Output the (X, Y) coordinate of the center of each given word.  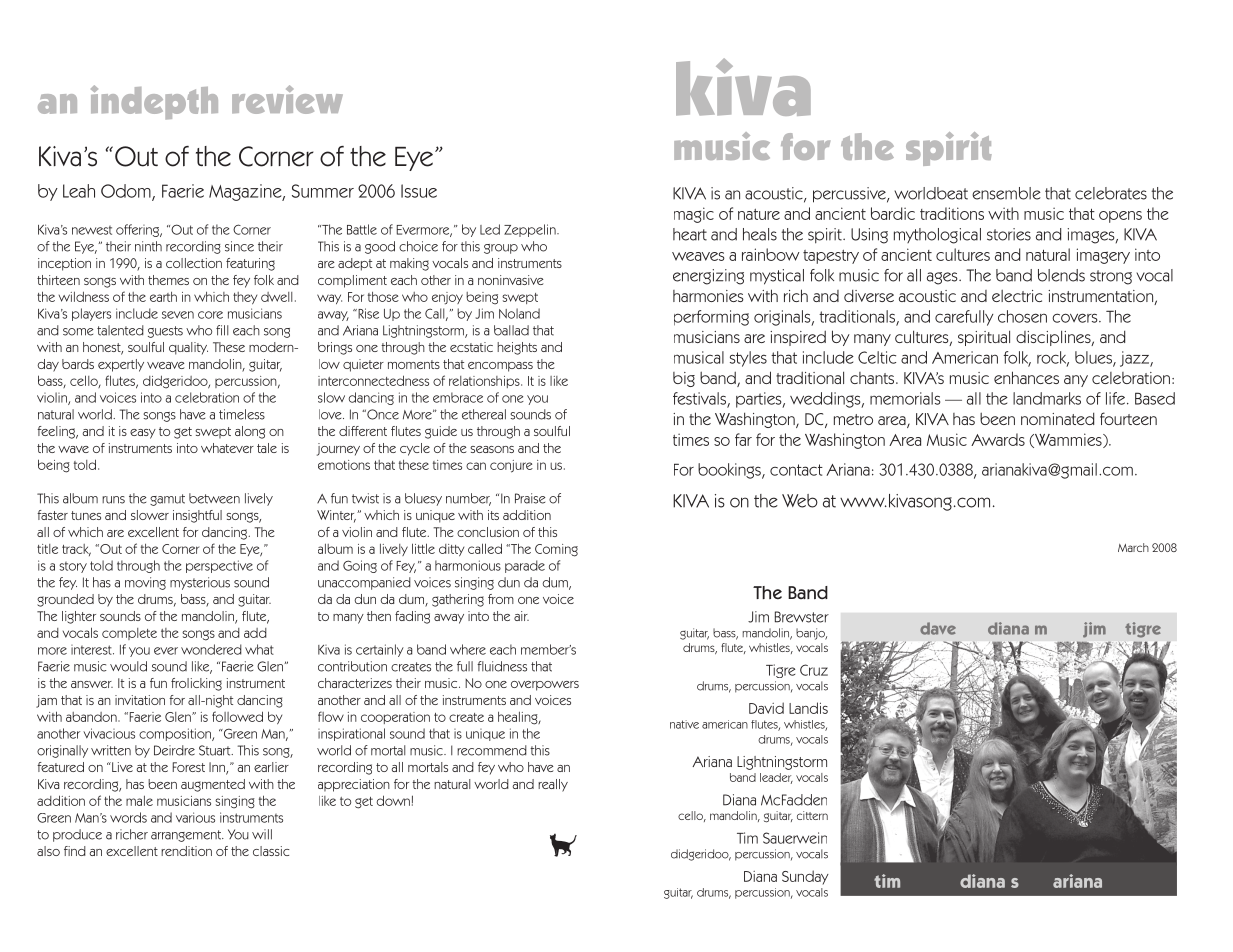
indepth (154, 102)
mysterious (200, 583)
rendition (186, 851)
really (553, 785)
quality (188, 348)
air (521, 616)
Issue (419, 191)
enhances (1026, 377)
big (684, 379)
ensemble (1006, 193)
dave (938, 628)
